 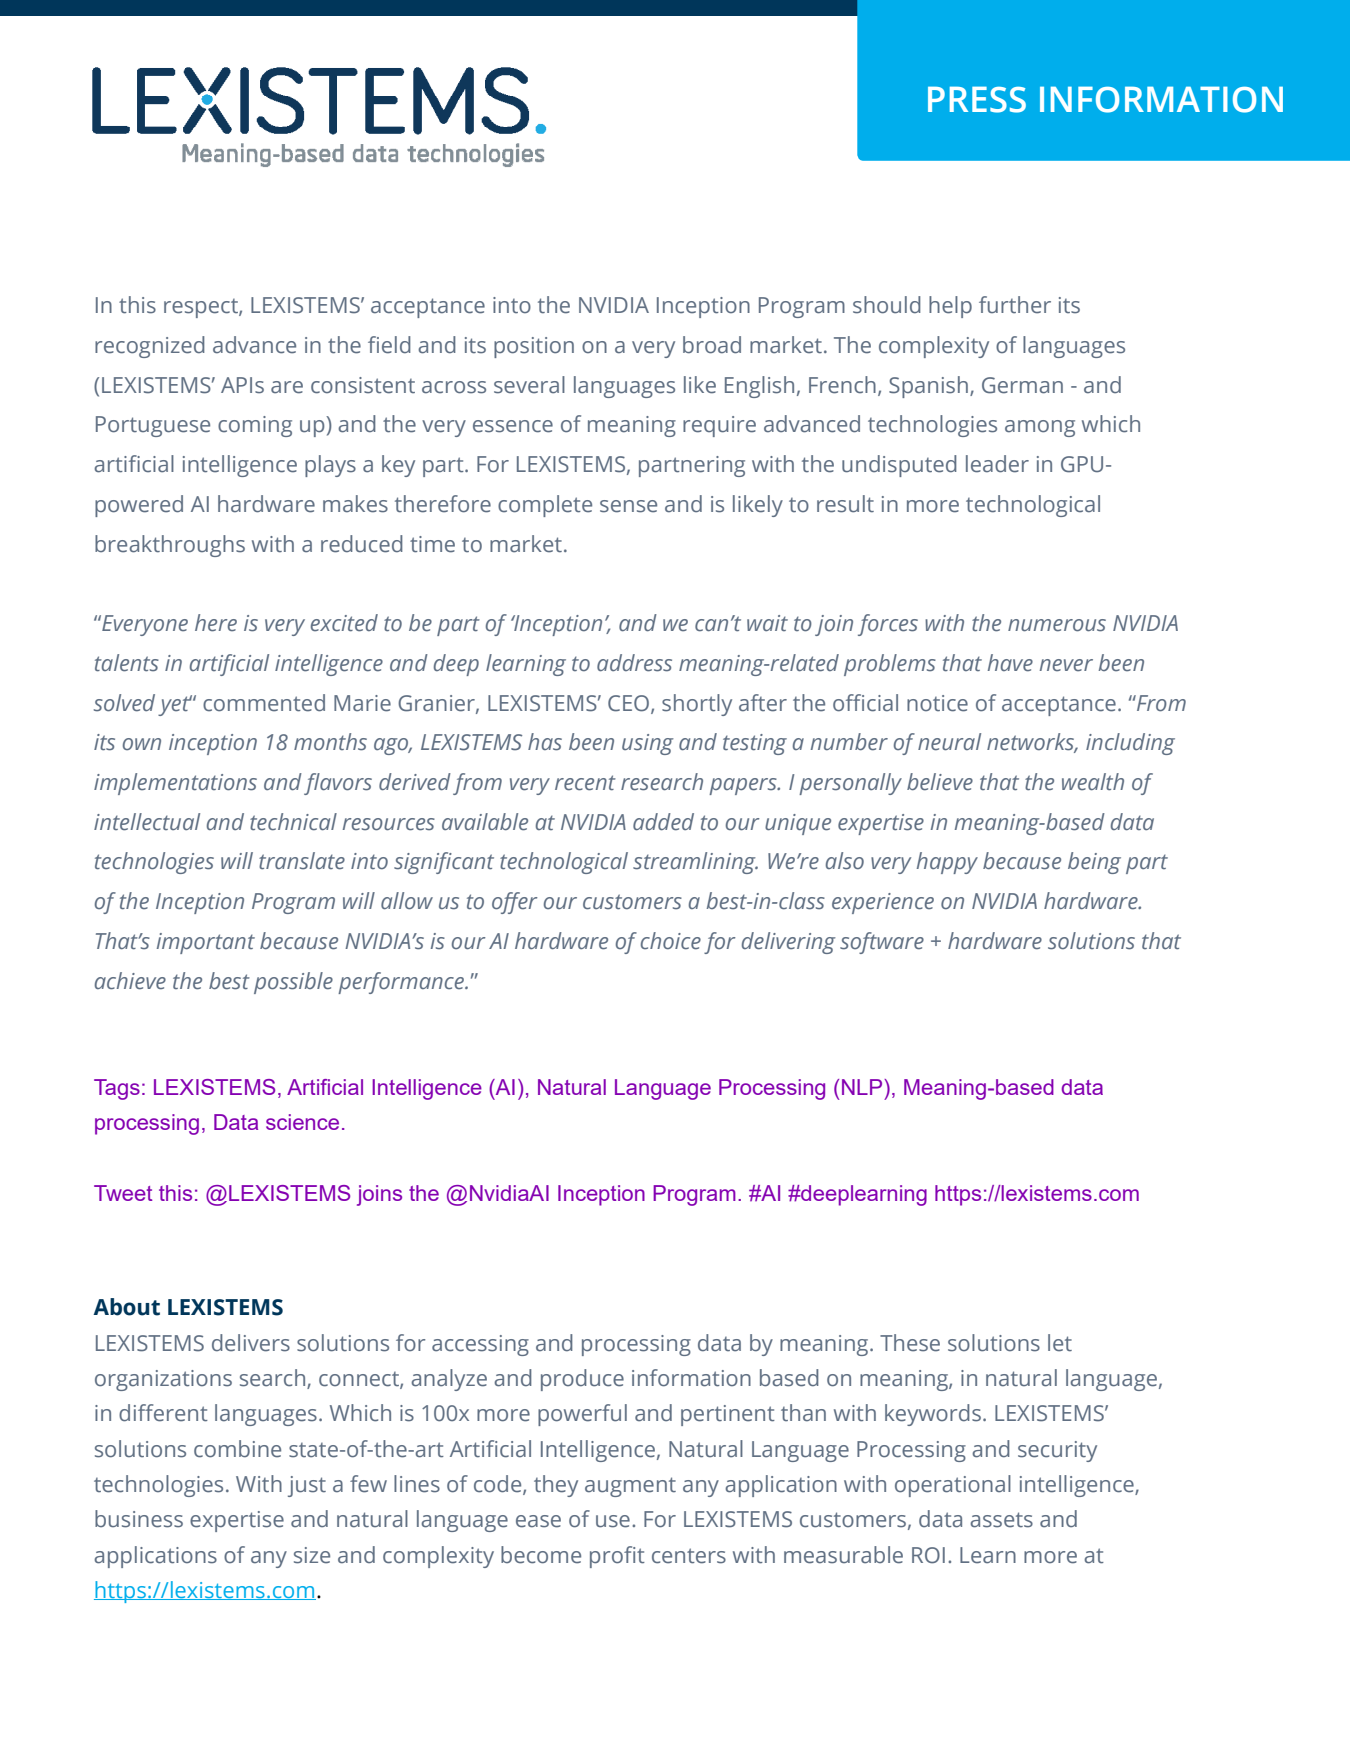 I want to click on happy, so click(x=947, y=863).
